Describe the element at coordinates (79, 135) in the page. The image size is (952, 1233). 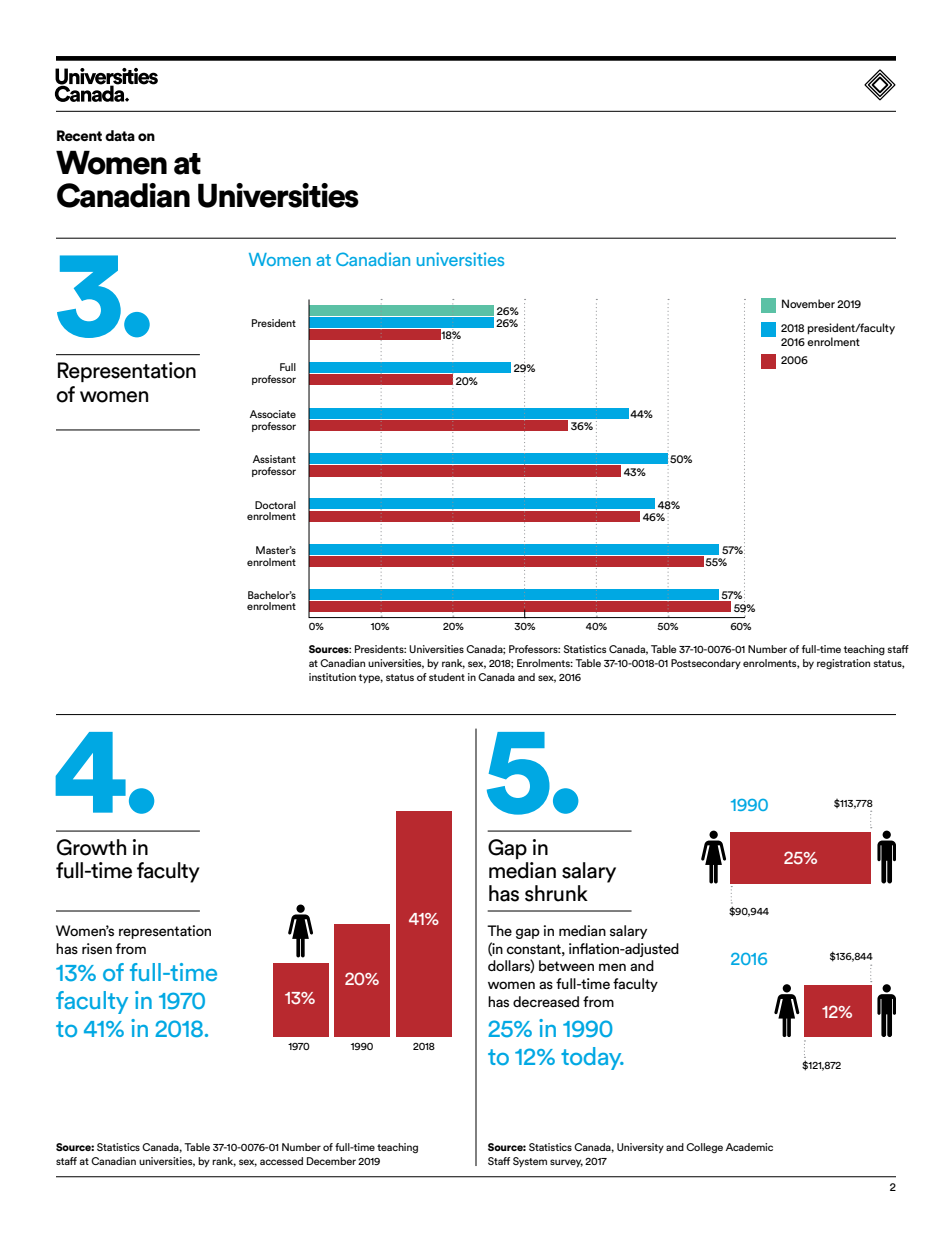
I see `Recent` at that location.
